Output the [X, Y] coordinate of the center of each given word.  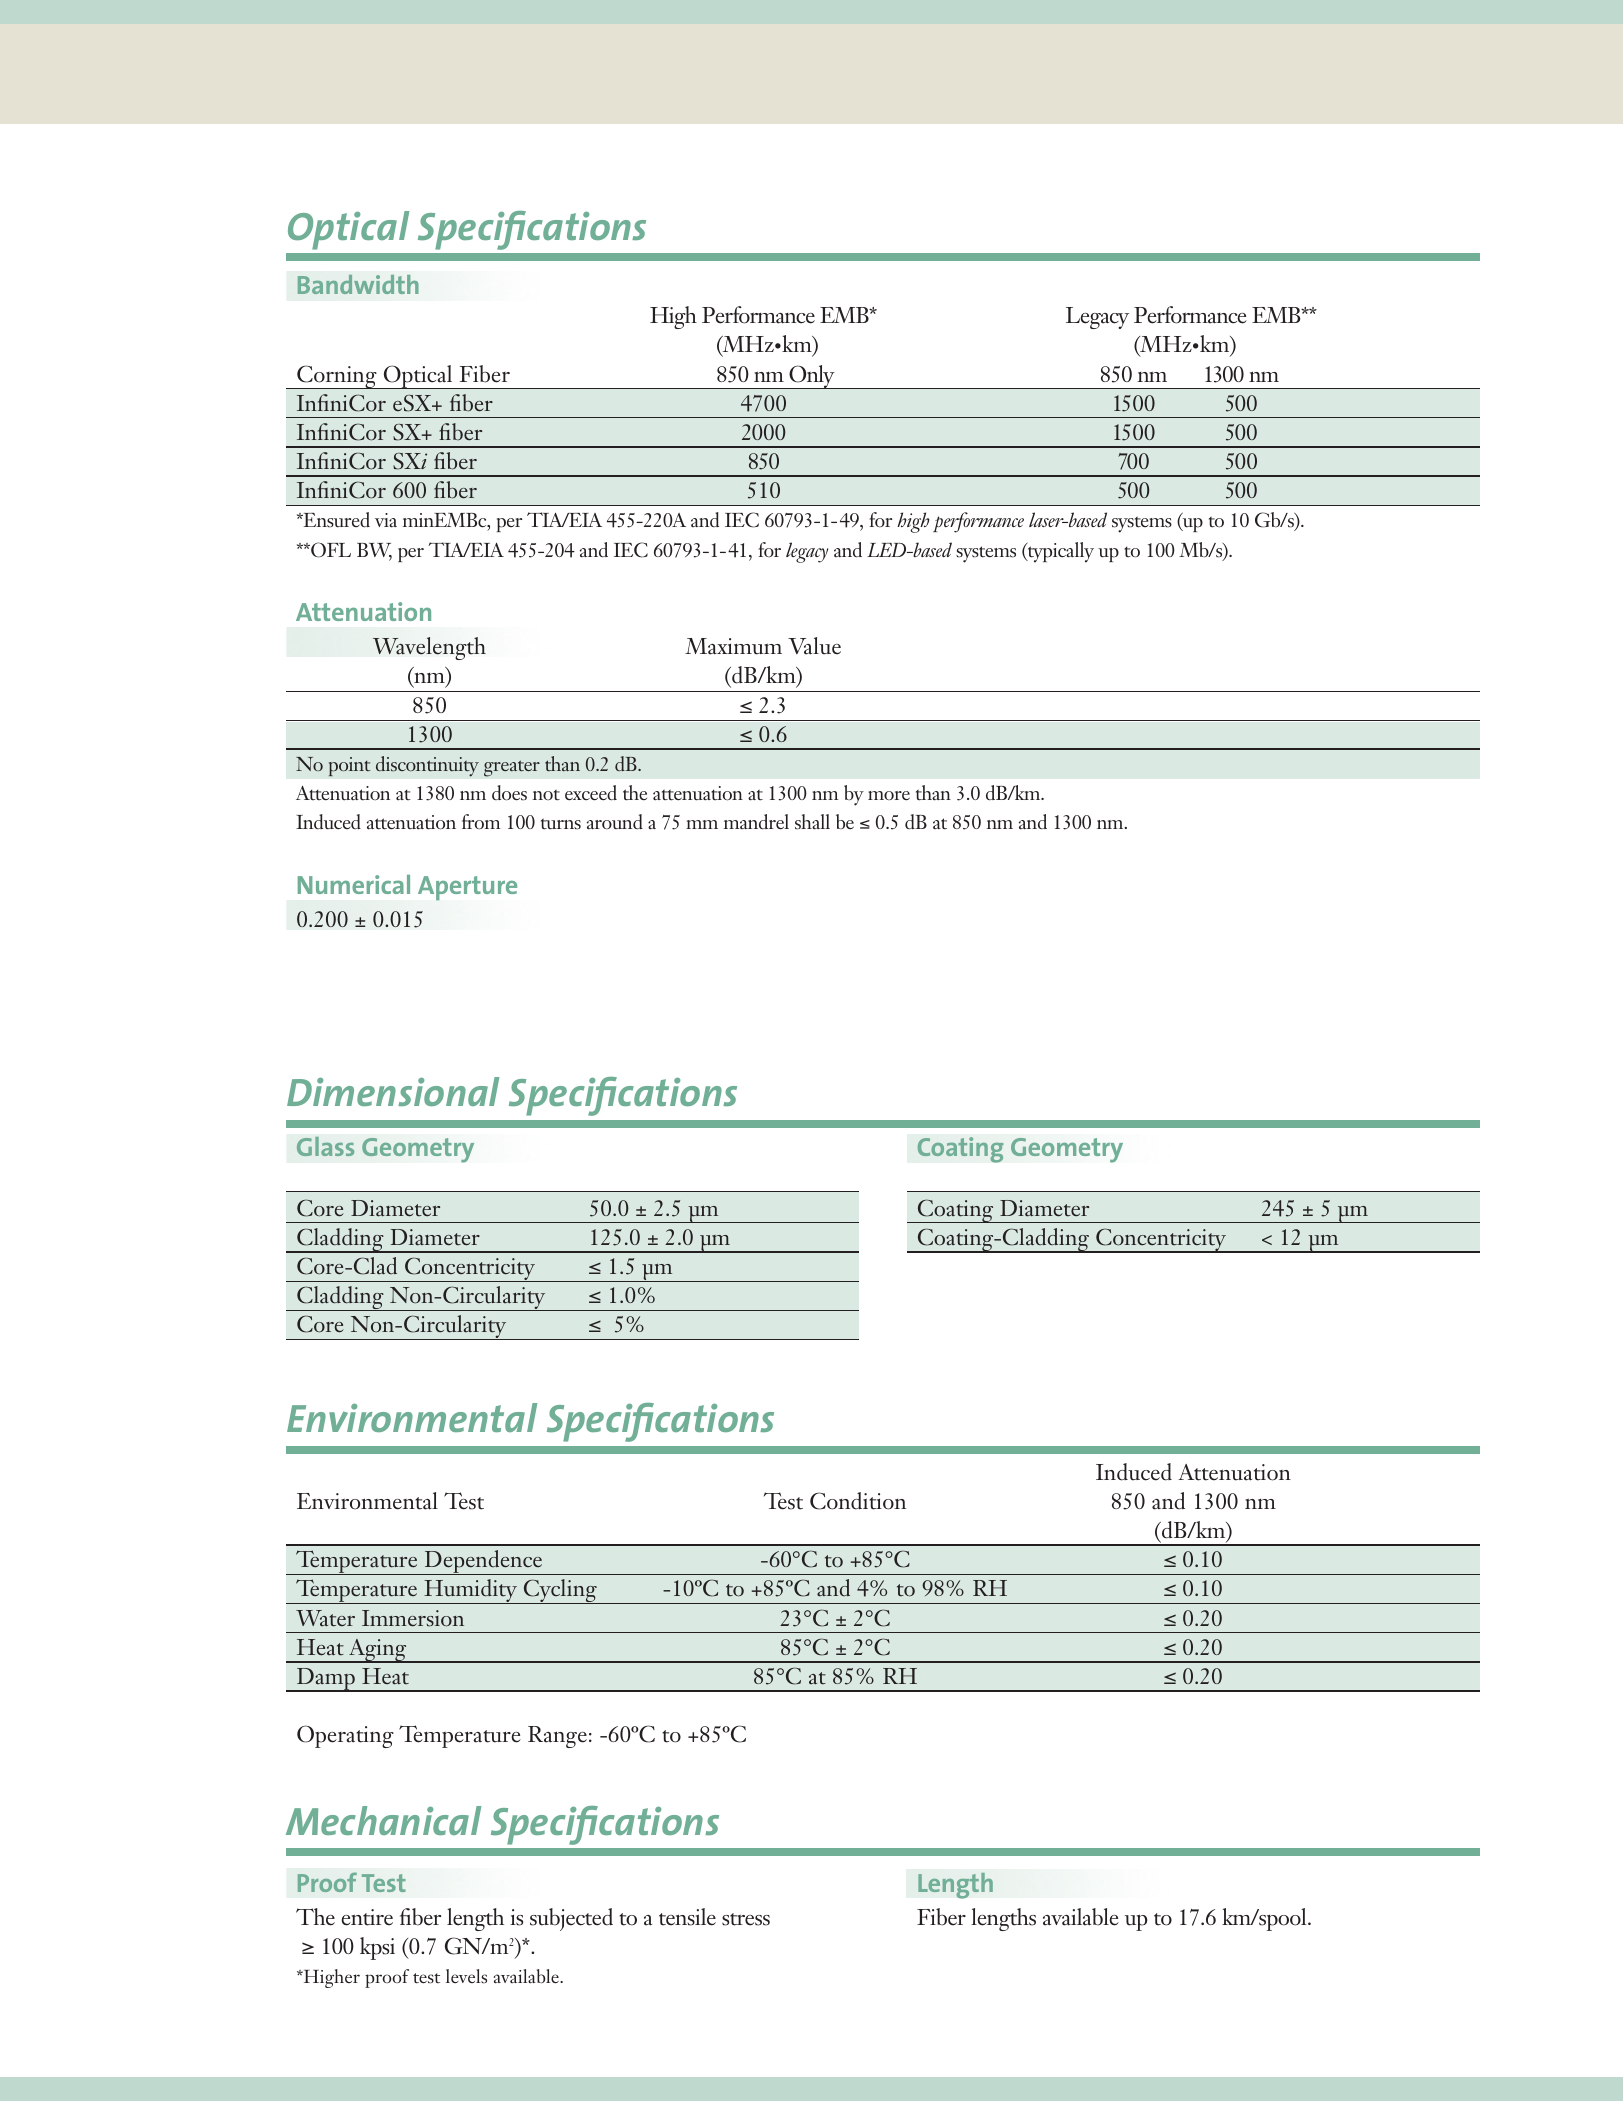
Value [814, 646]
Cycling [560, 1591]
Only [812, 377]
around [615, 822]
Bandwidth [358, 284]
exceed [591, 793]
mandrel [756, 822]
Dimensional [393, 1091]
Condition [858, 1501]
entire [367, 1917]
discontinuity [427, 766]
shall [812, 822]
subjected [571, 1919]
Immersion [413, 1618]
